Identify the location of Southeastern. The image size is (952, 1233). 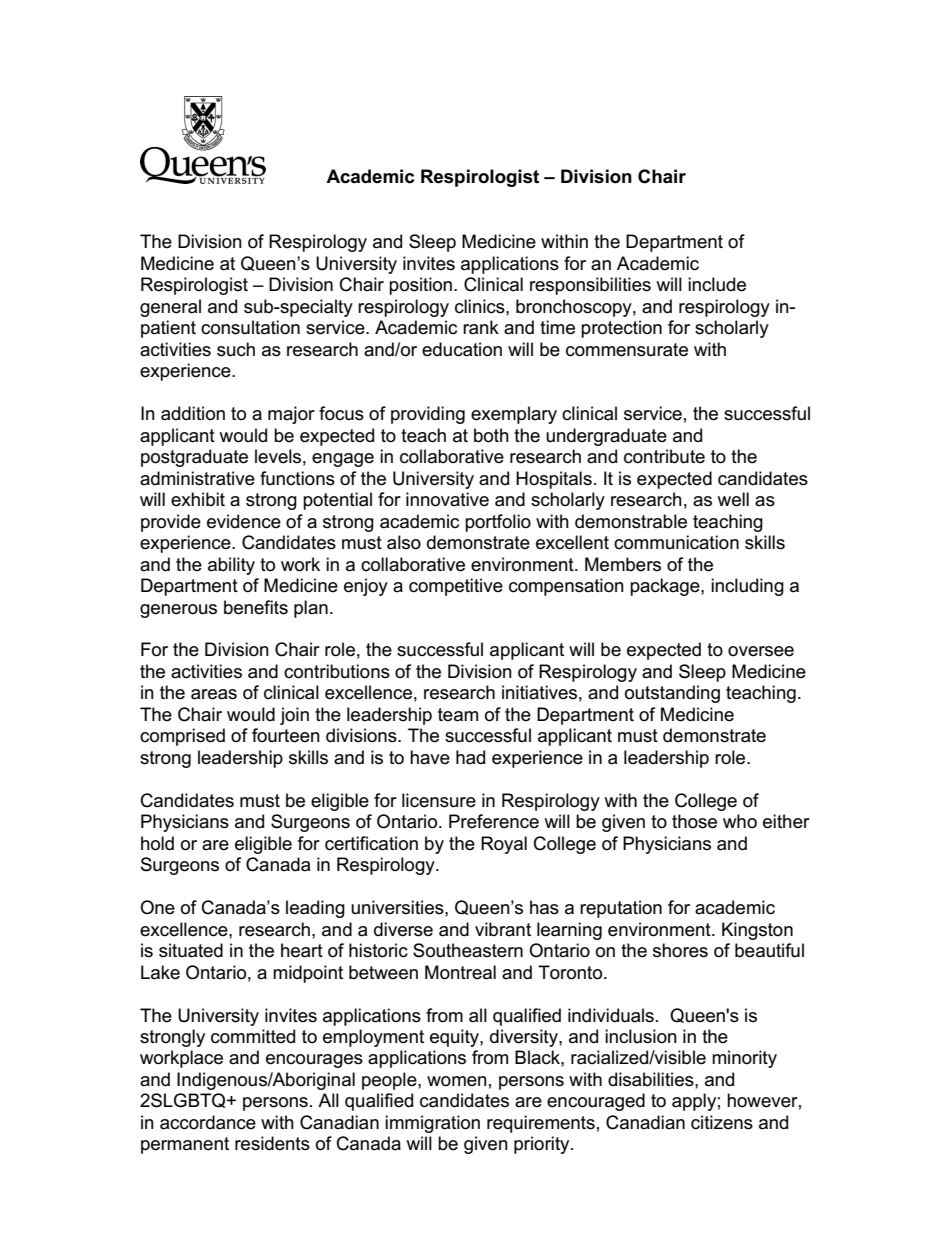
(468, 950).
